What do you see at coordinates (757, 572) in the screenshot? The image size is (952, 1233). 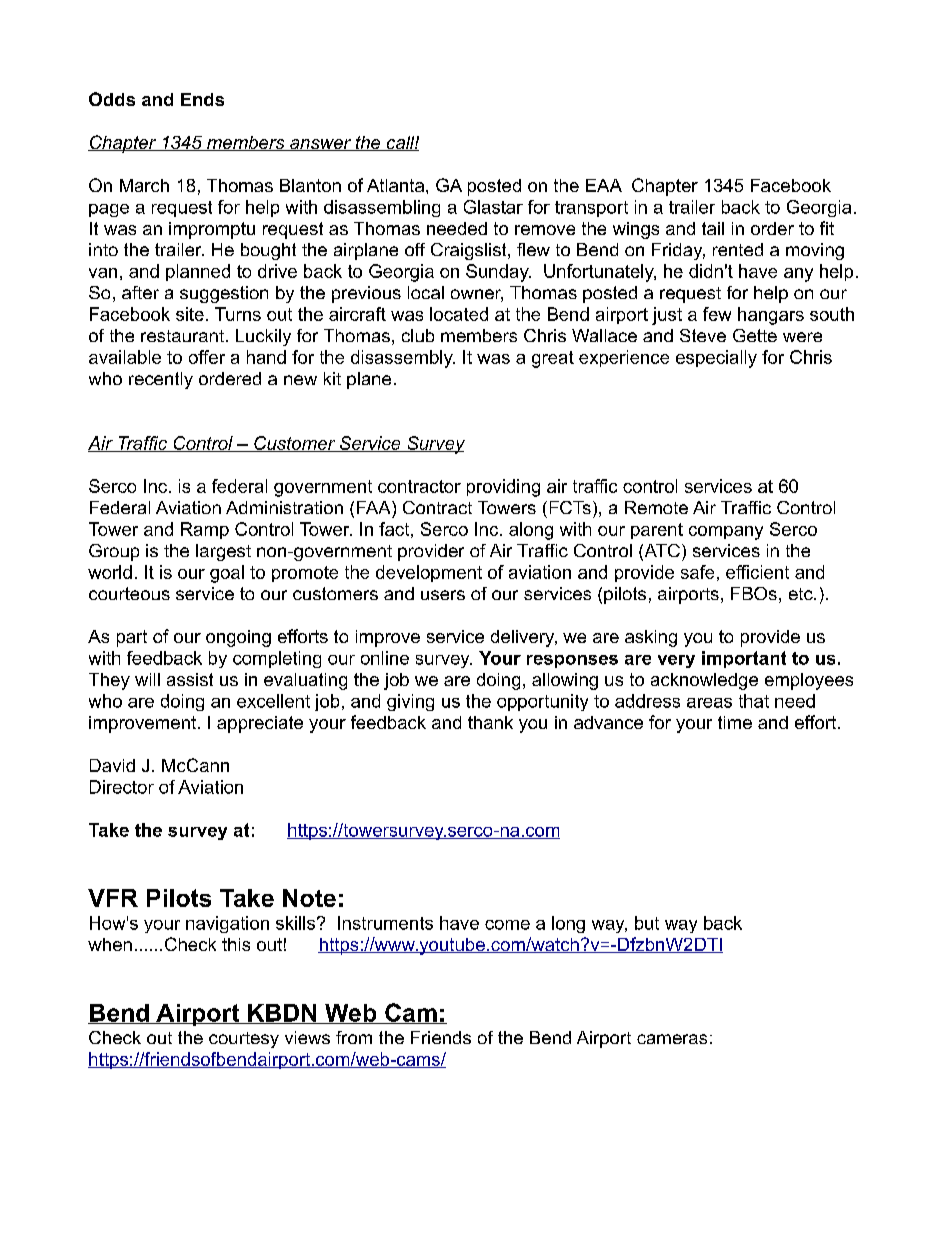 I see `efficient` at bounding box center [757, 572].
